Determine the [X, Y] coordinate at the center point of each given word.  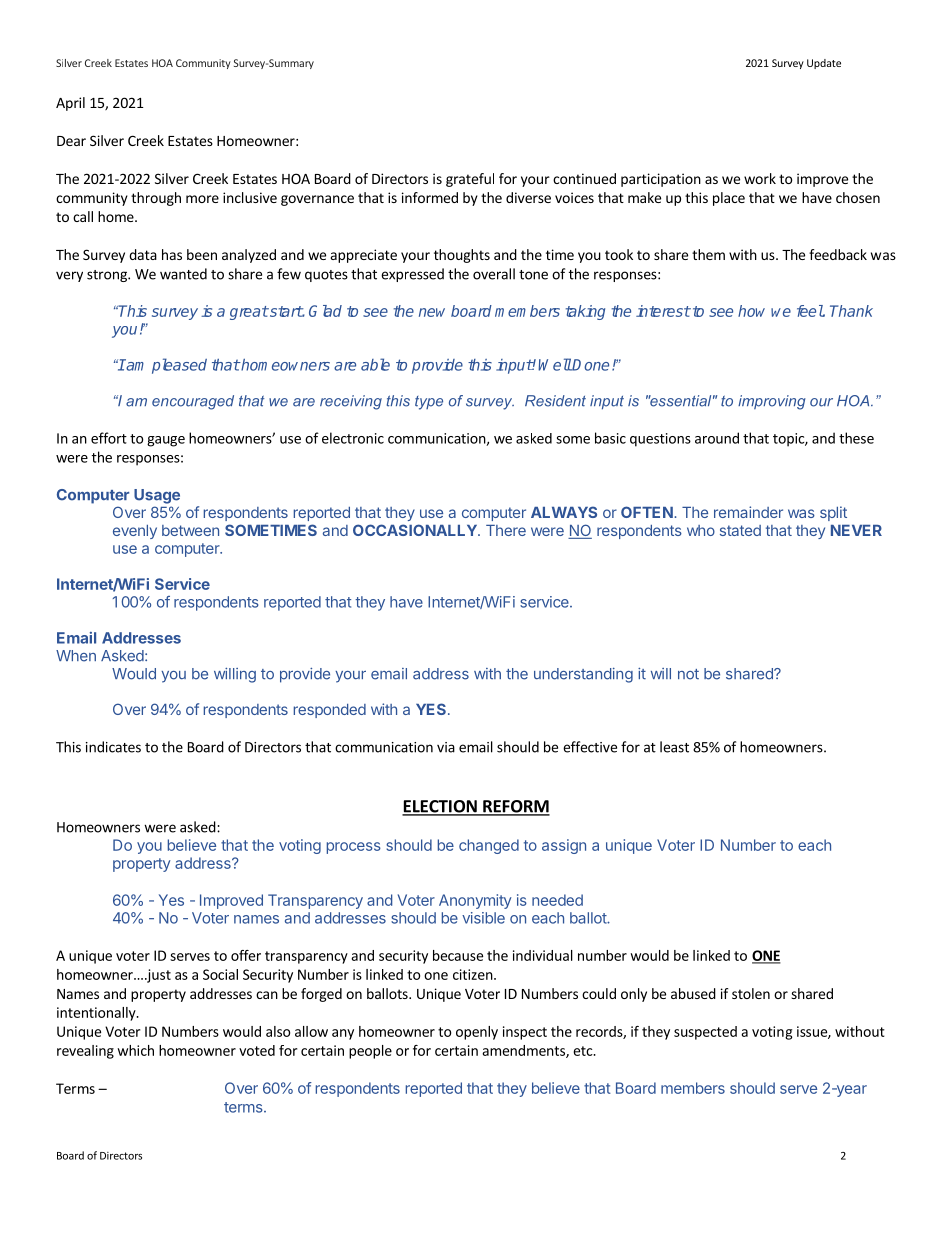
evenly [135, 532]
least [674, 747]
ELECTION [440, 807]
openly [477, 1033]
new [432, 312]
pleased [179, 366]
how [751, 311]
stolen [751, 993]
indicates [113, 747]
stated [740, 530]
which [135, 1050]
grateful [470, 180]
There [506, 530]
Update [824, 64]
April [70, 104]
